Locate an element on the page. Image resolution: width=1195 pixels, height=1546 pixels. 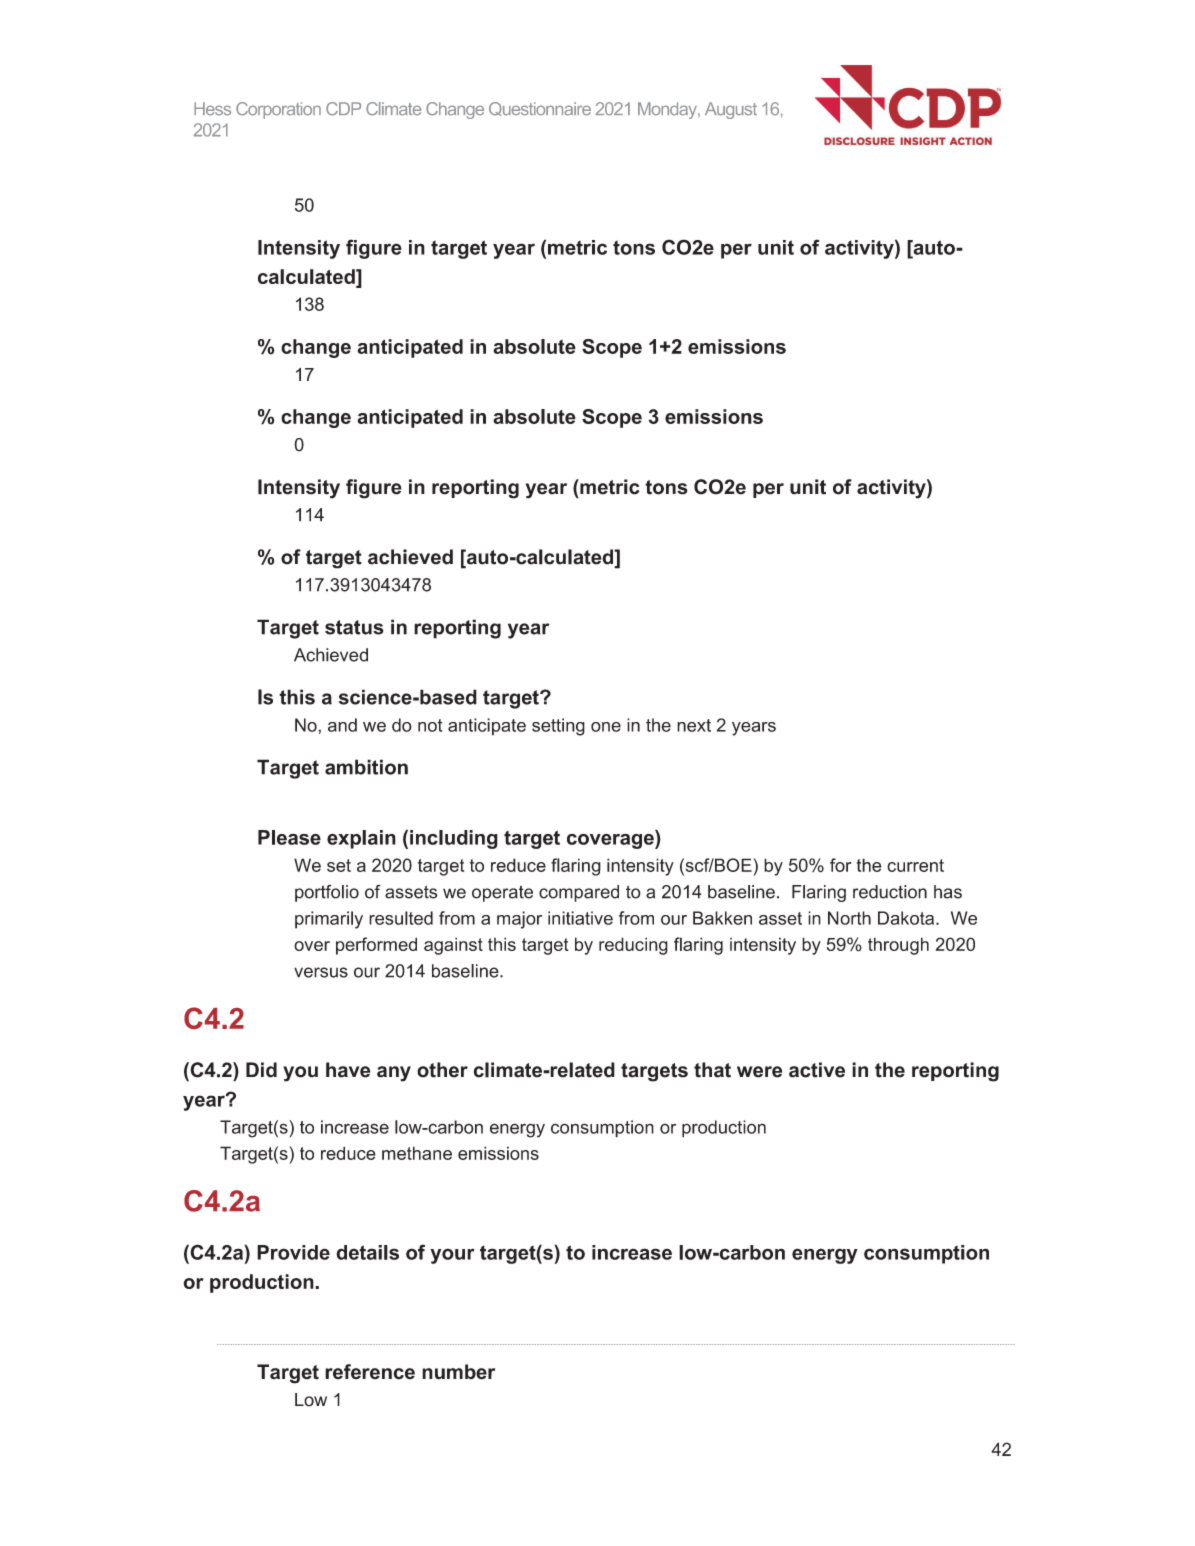
Corporation is located at coordinates (278, 110).
